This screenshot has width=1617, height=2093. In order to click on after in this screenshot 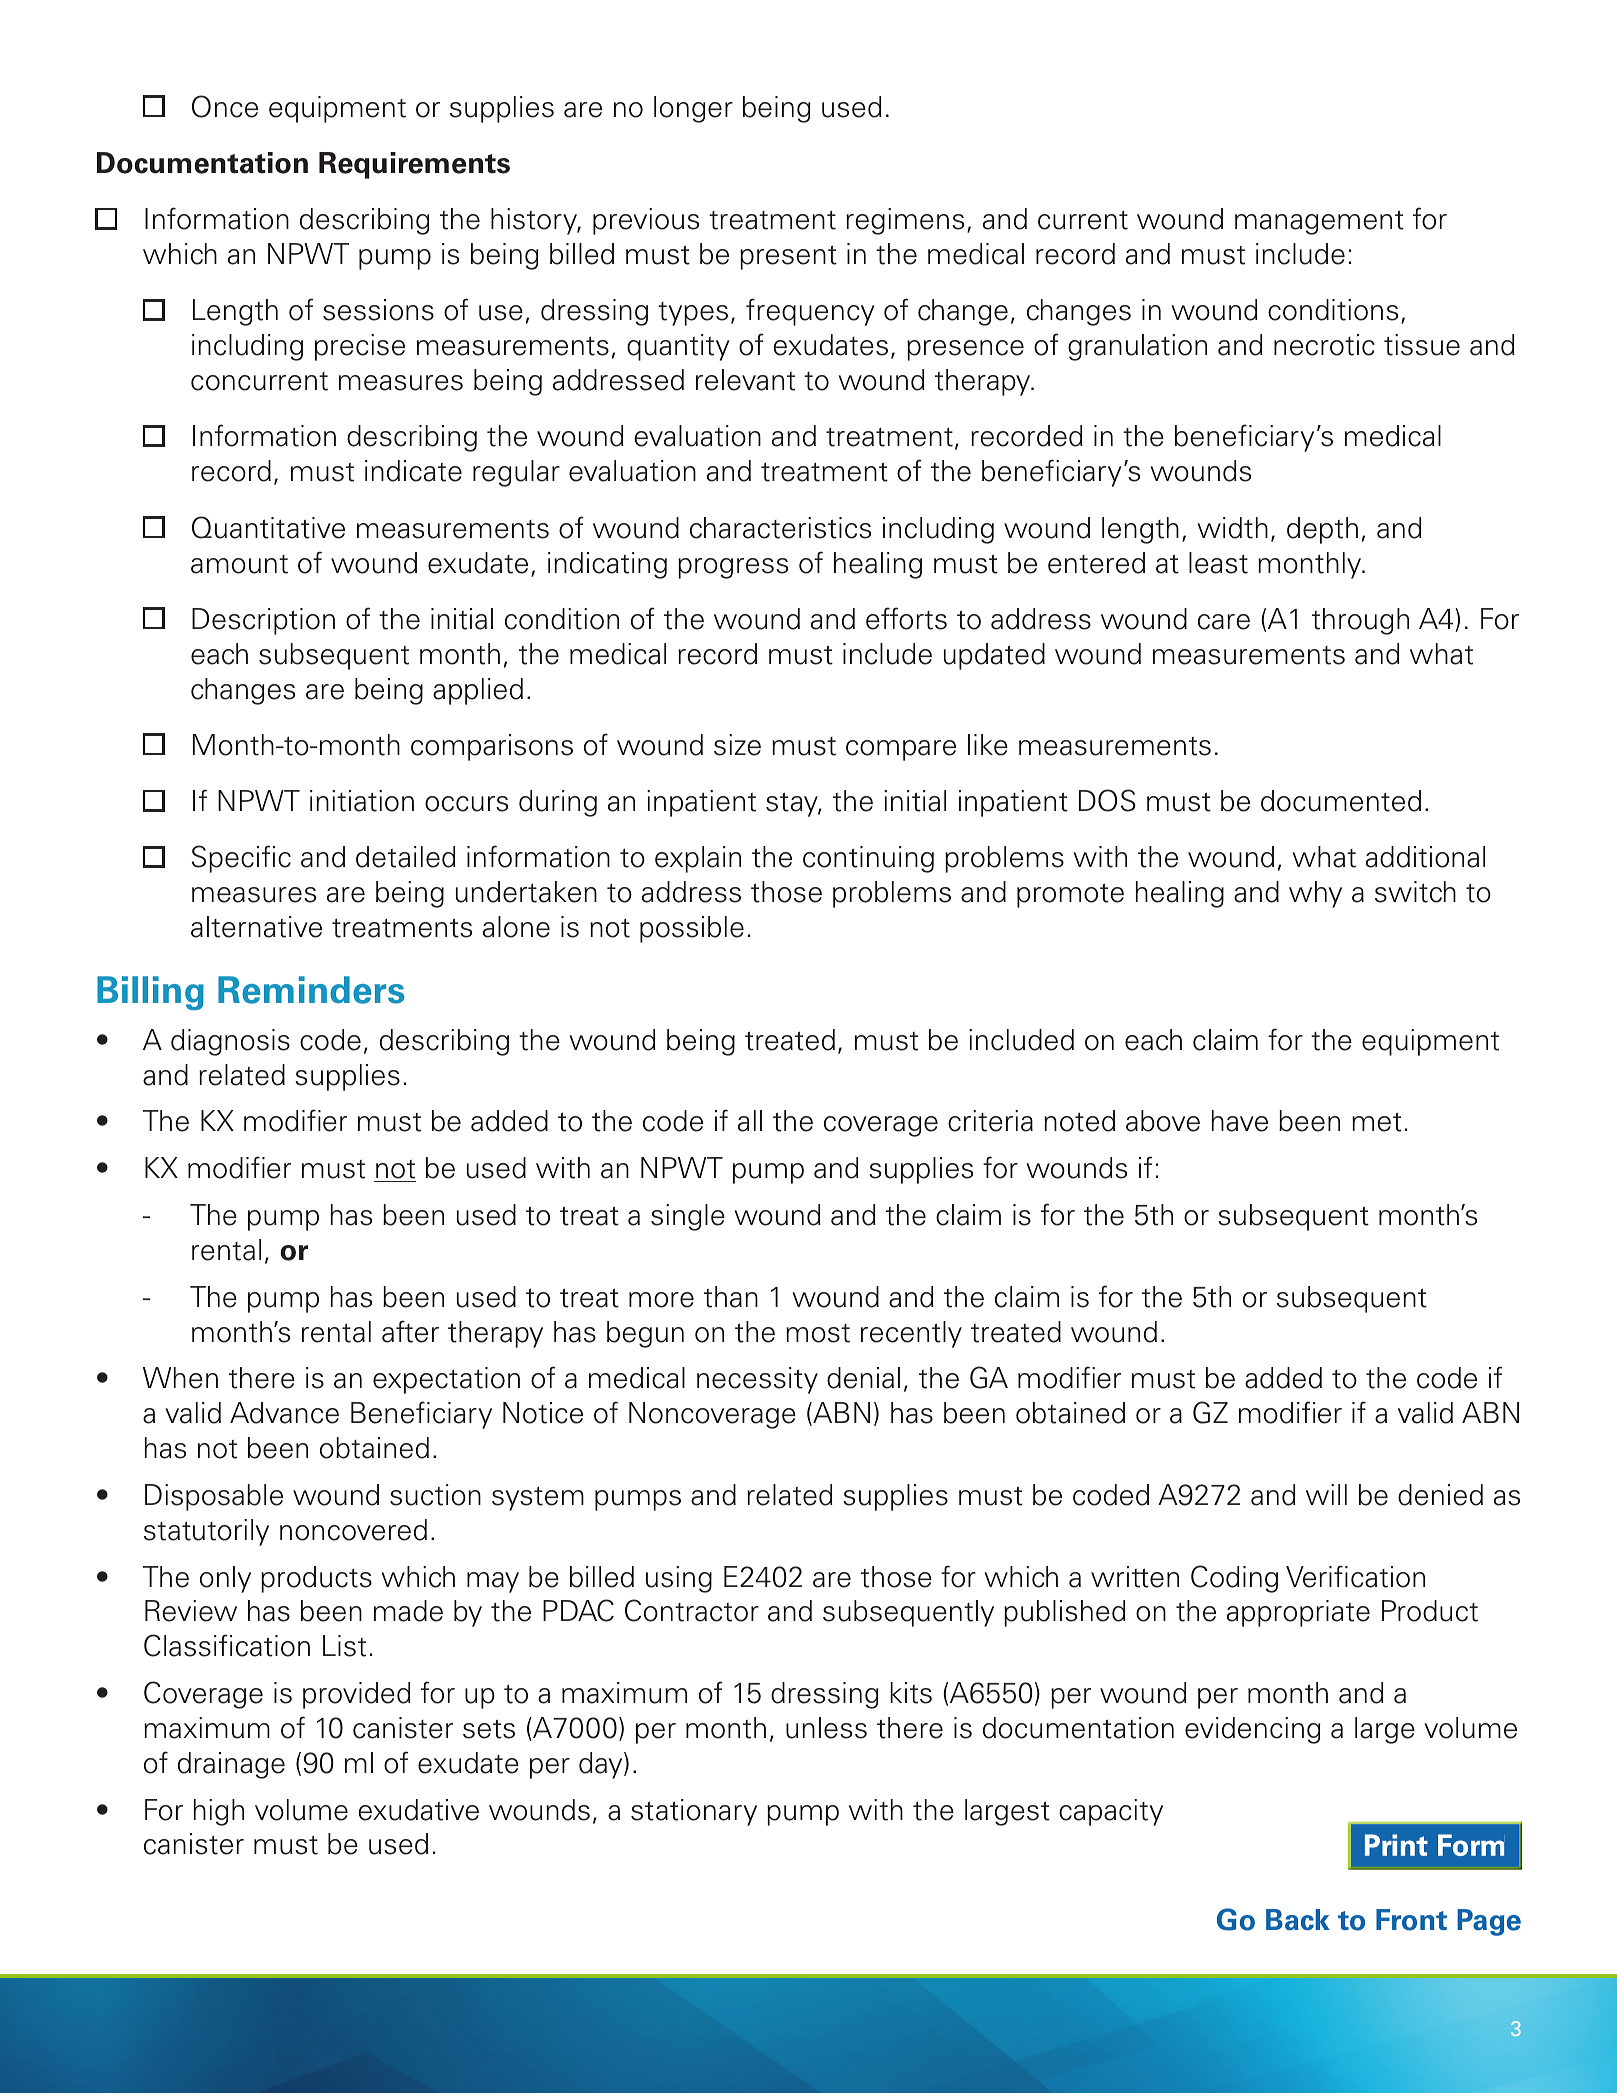, I will do `click(410, 1331)`.
